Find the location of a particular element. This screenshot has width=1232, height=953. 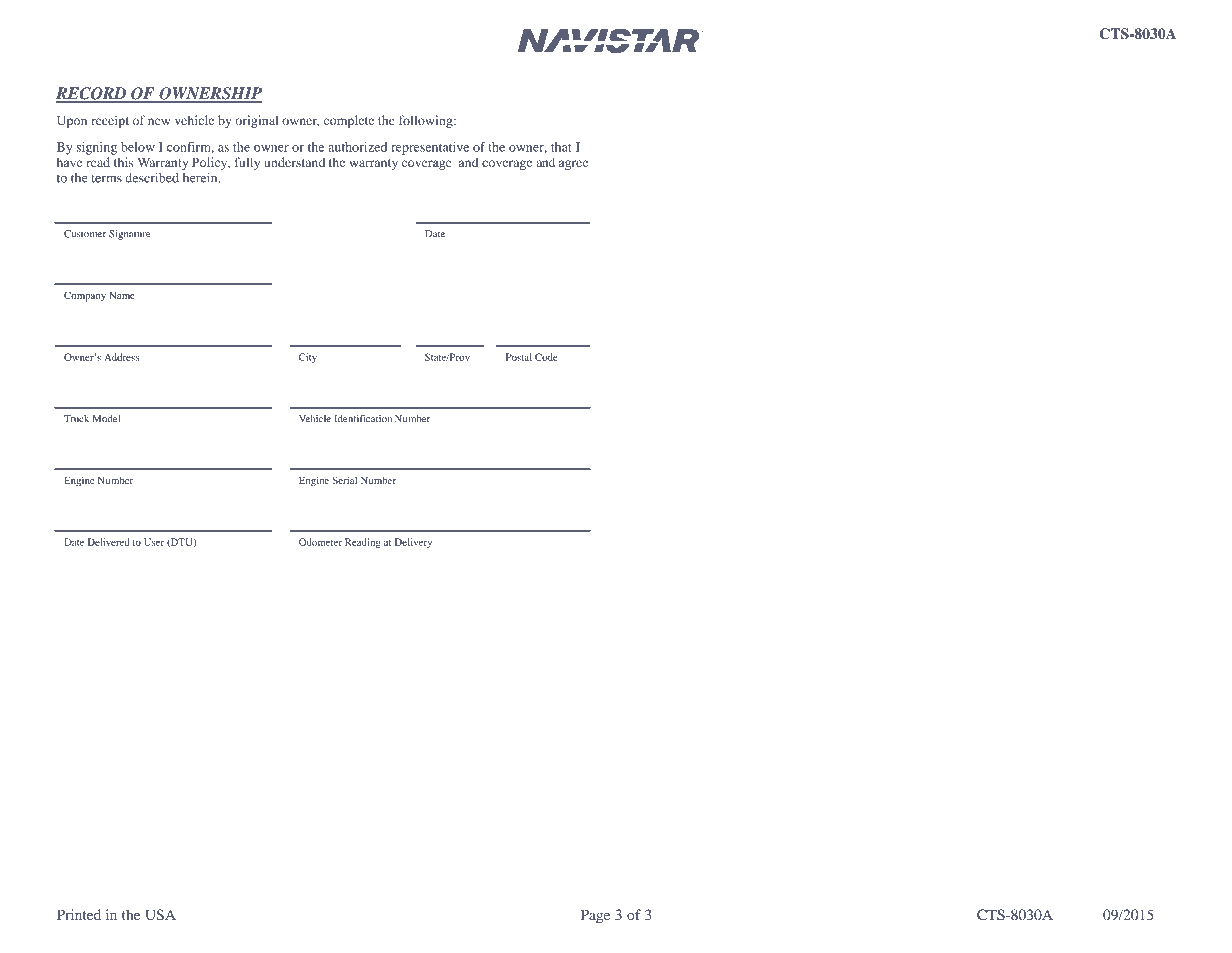

City is located at coordinates (308, 358).
